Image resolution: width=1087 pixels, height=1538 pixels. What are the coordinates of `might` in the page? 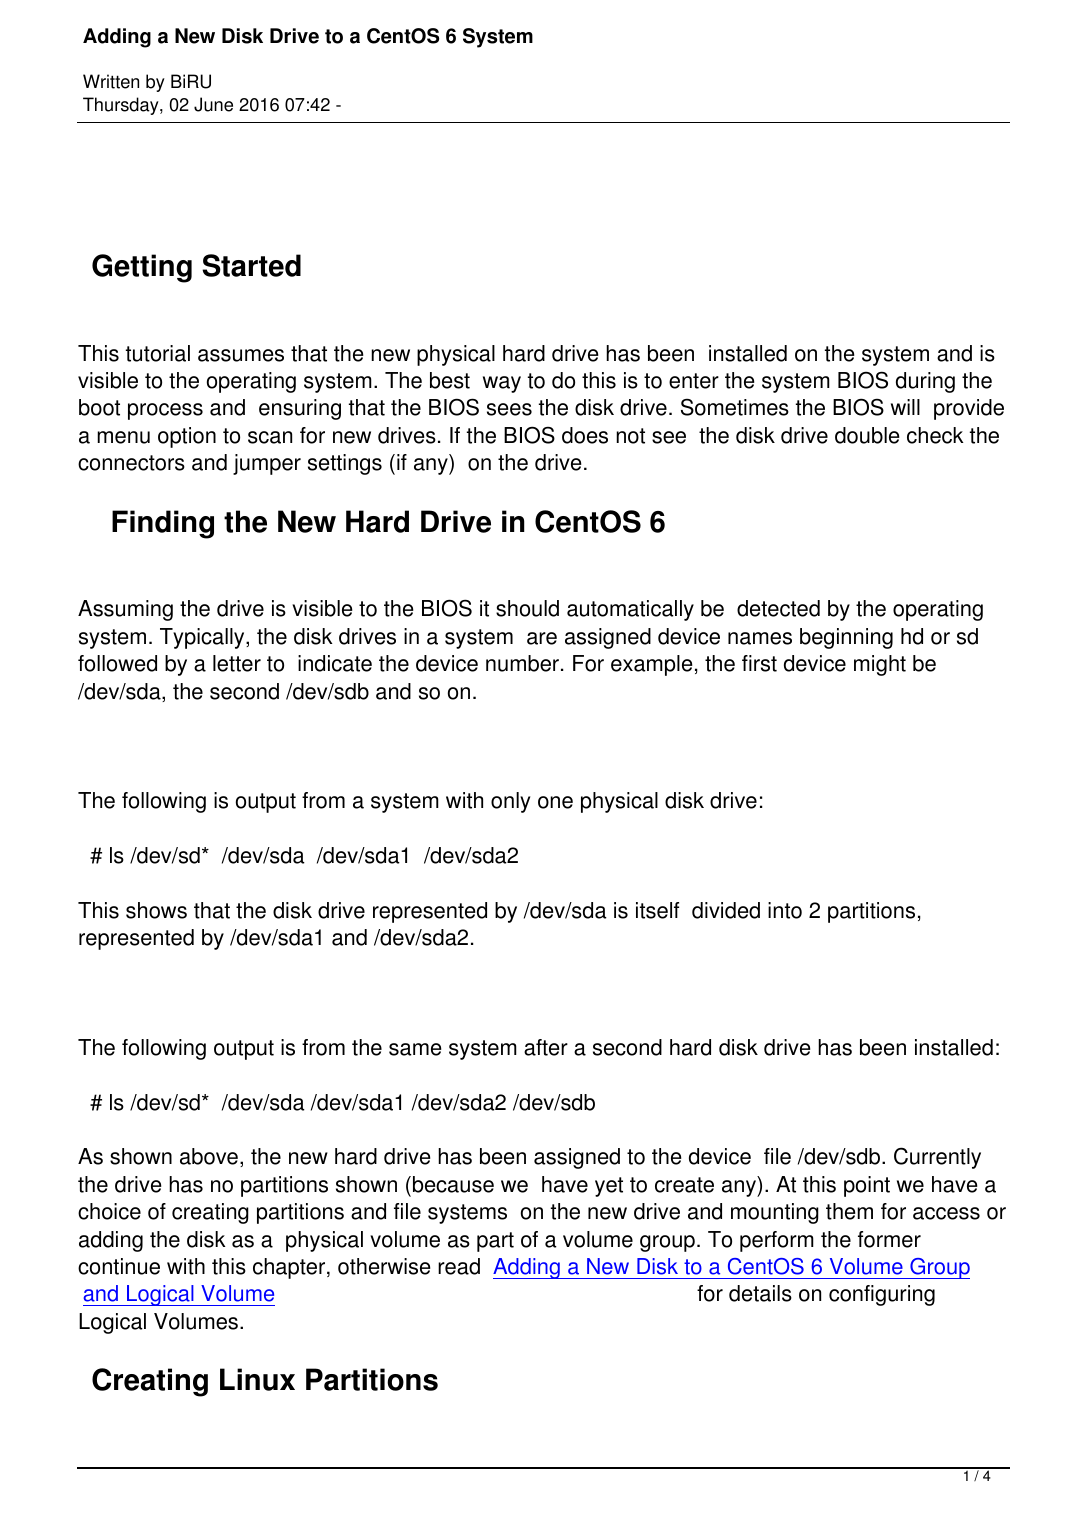 It's located at (880, 665).
